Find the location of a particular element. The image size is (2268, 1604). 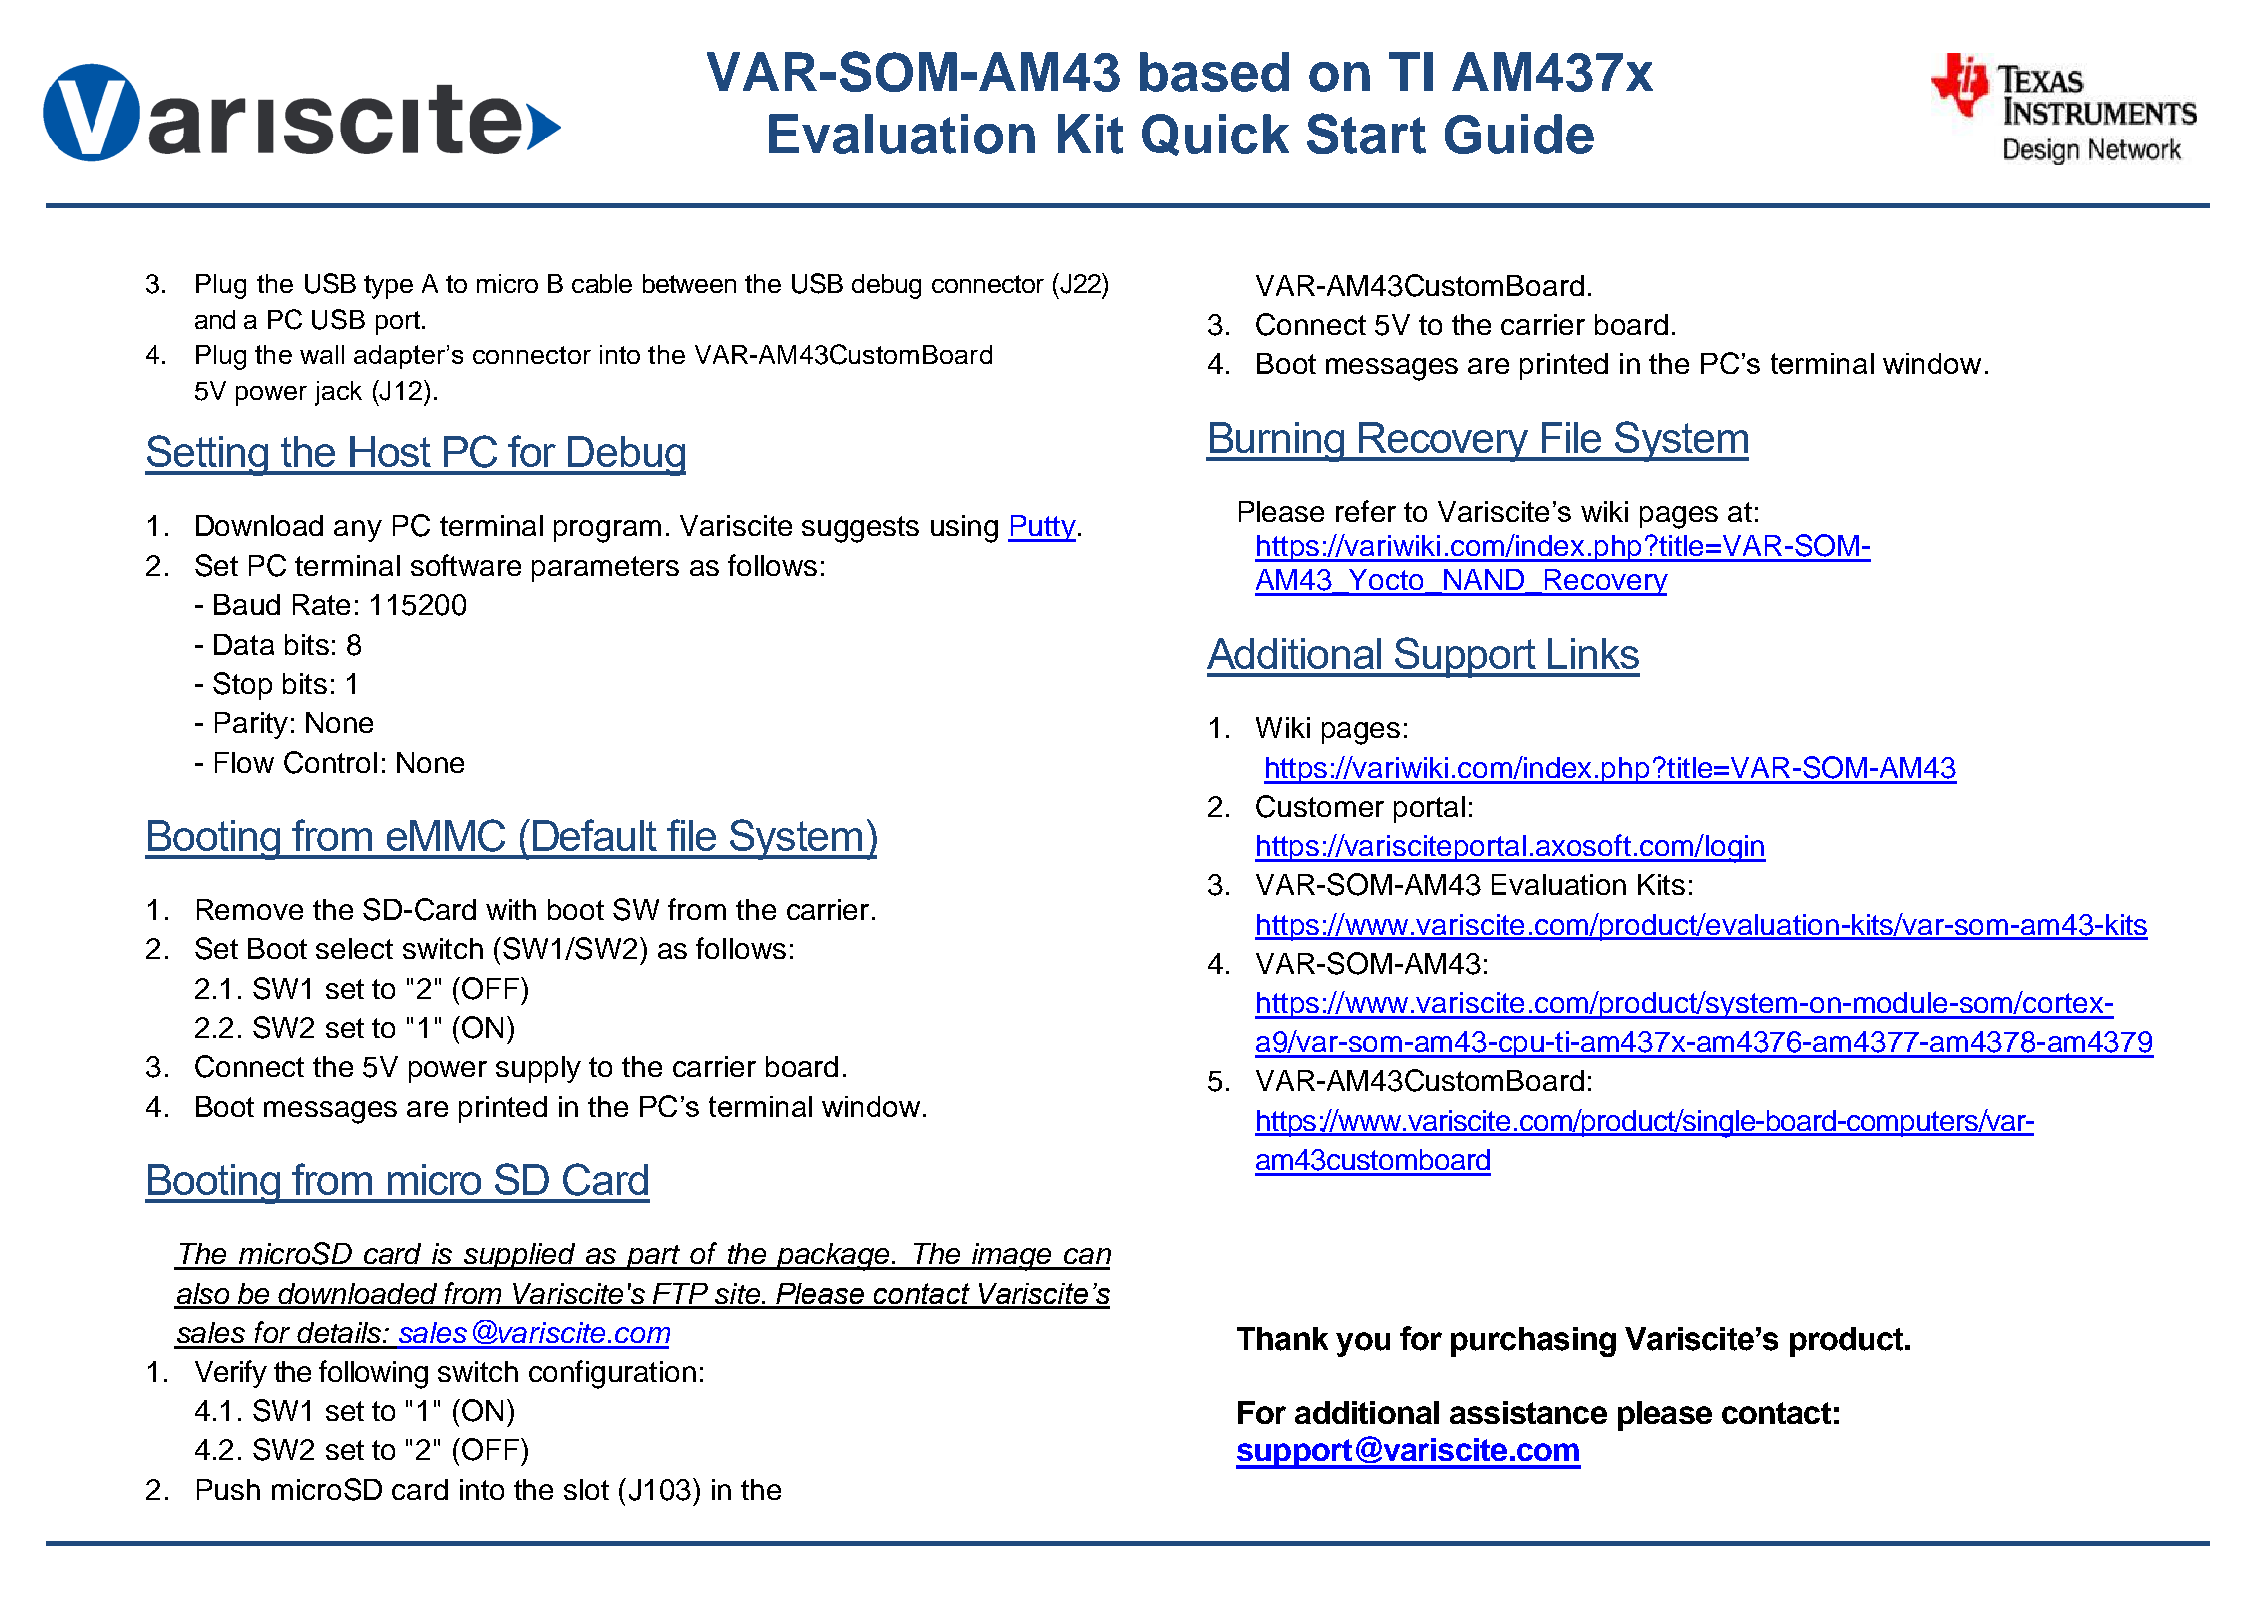

assistance is located at coordinates (1528, 1412).
